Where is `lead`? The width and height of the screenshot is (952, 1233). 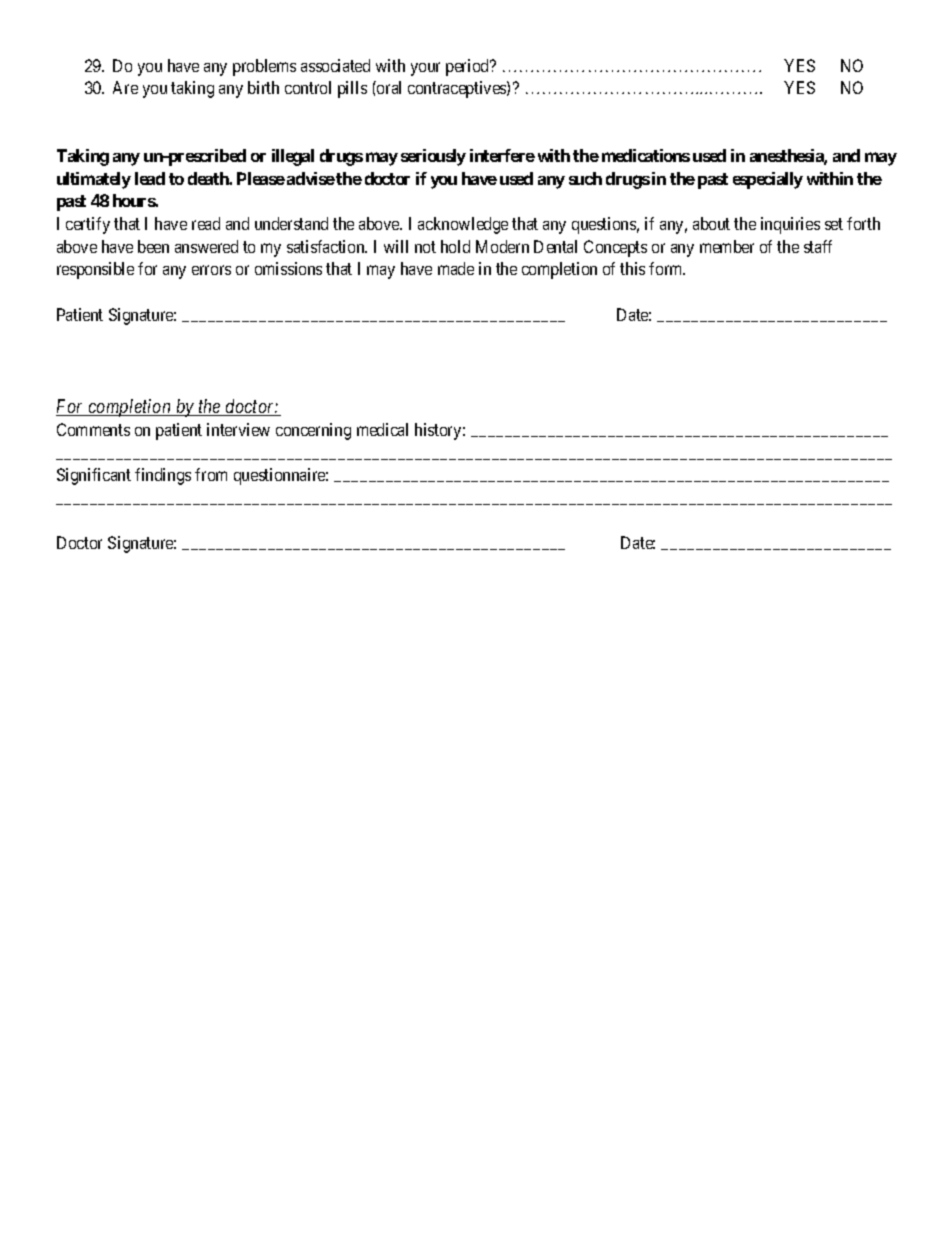 lead is located at coordinates (150, 178).
